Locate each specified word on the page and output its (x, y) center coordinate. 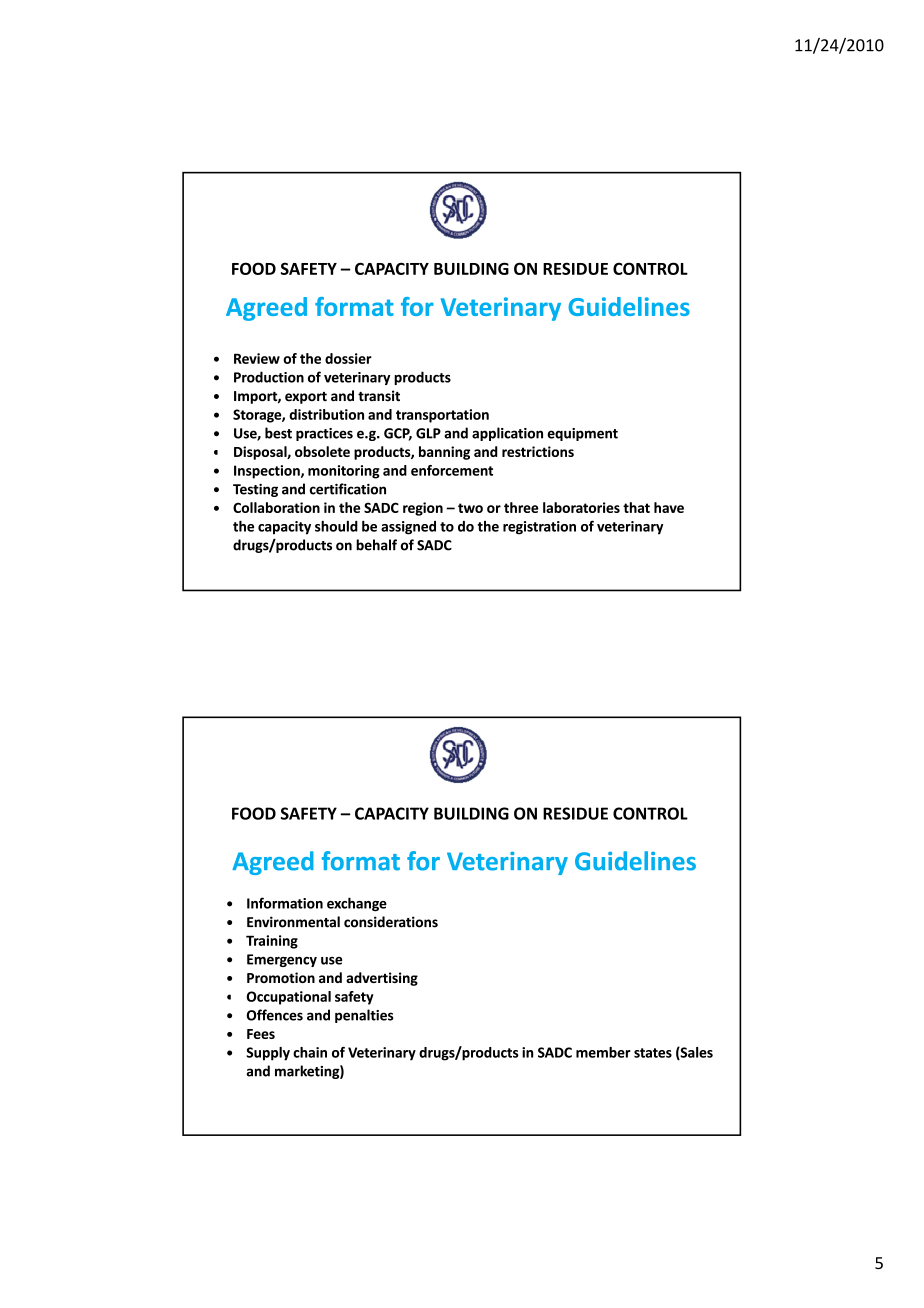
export (306, 398)
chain (310, 1052)
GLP (428, 433)
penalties (364, 1016)
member (603, 1052)
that (636, 507)
